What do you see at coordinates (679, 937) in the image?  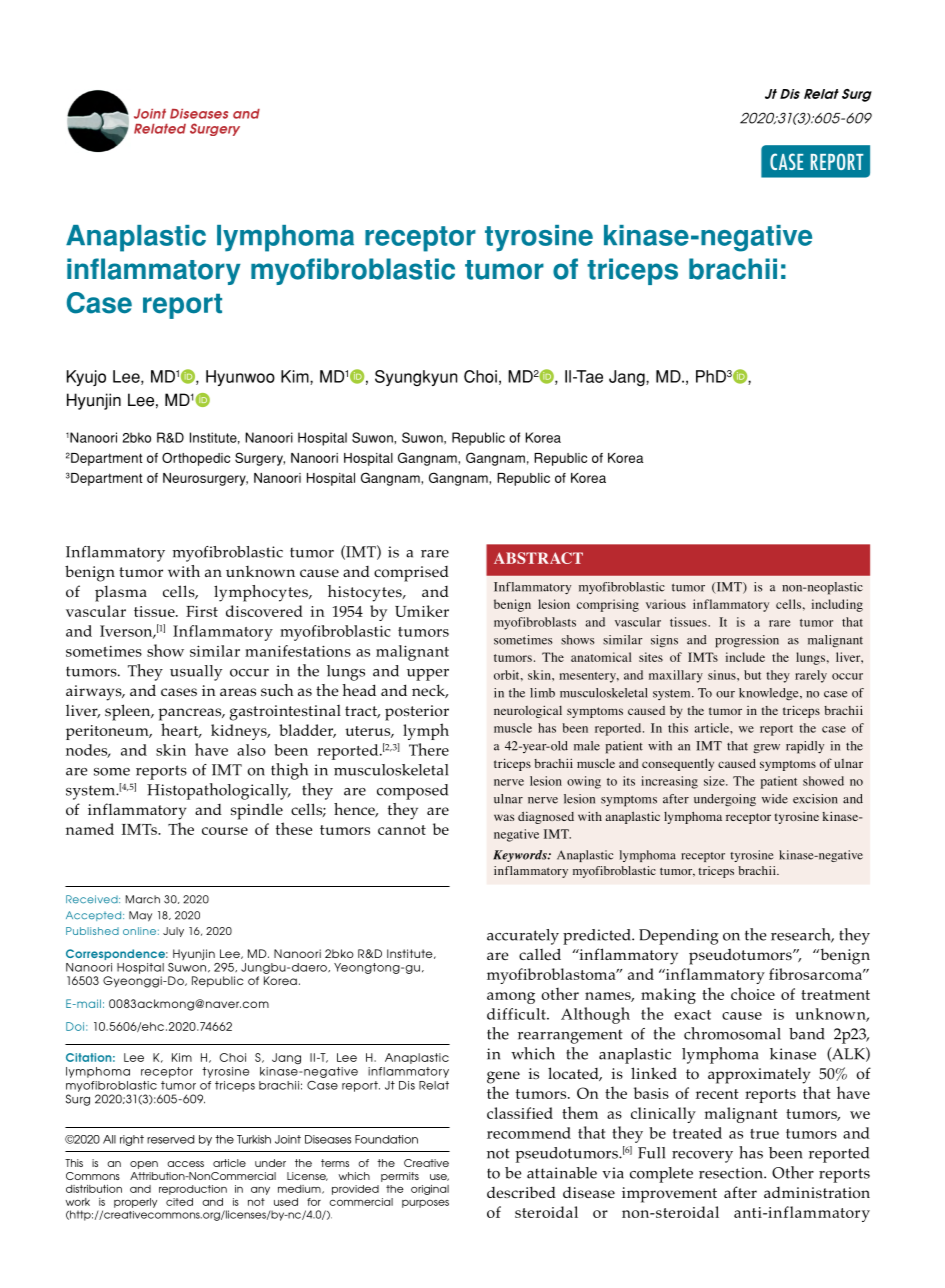 I see `Depending` at bounding box center [679, 937].
